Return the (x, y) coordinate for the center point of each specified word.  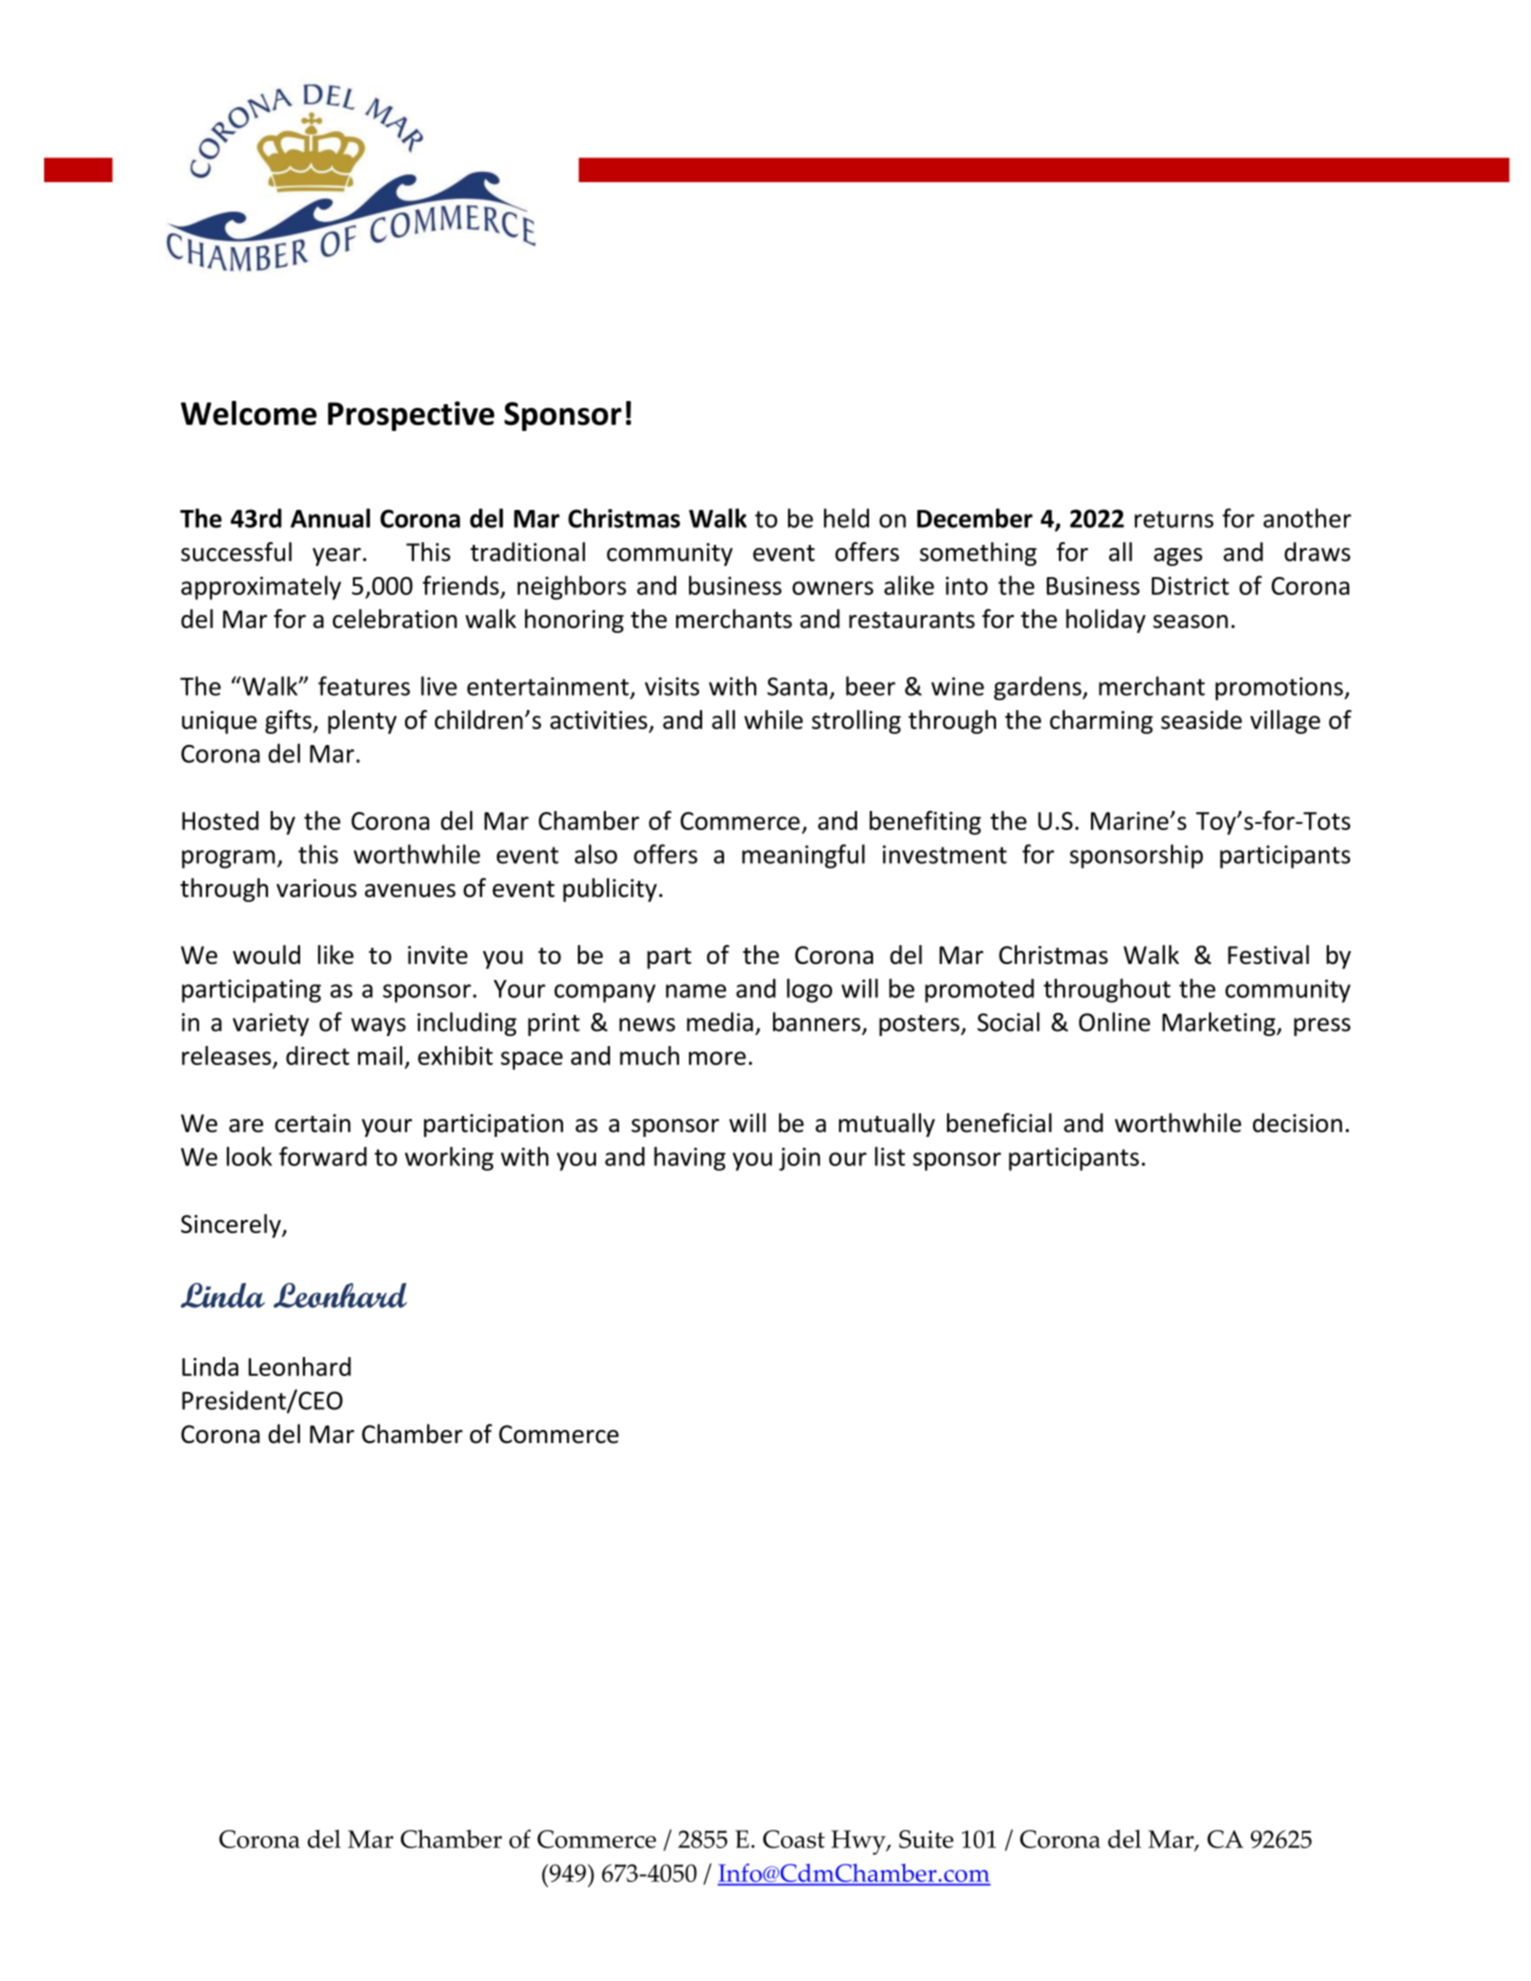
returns (1174, 519)
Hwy (859, 1842)
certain (313, 1123)
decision (1297, 1123)
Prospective (411, 416)
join (799, 1159)
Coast (794, 1839)
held (846, 518)
